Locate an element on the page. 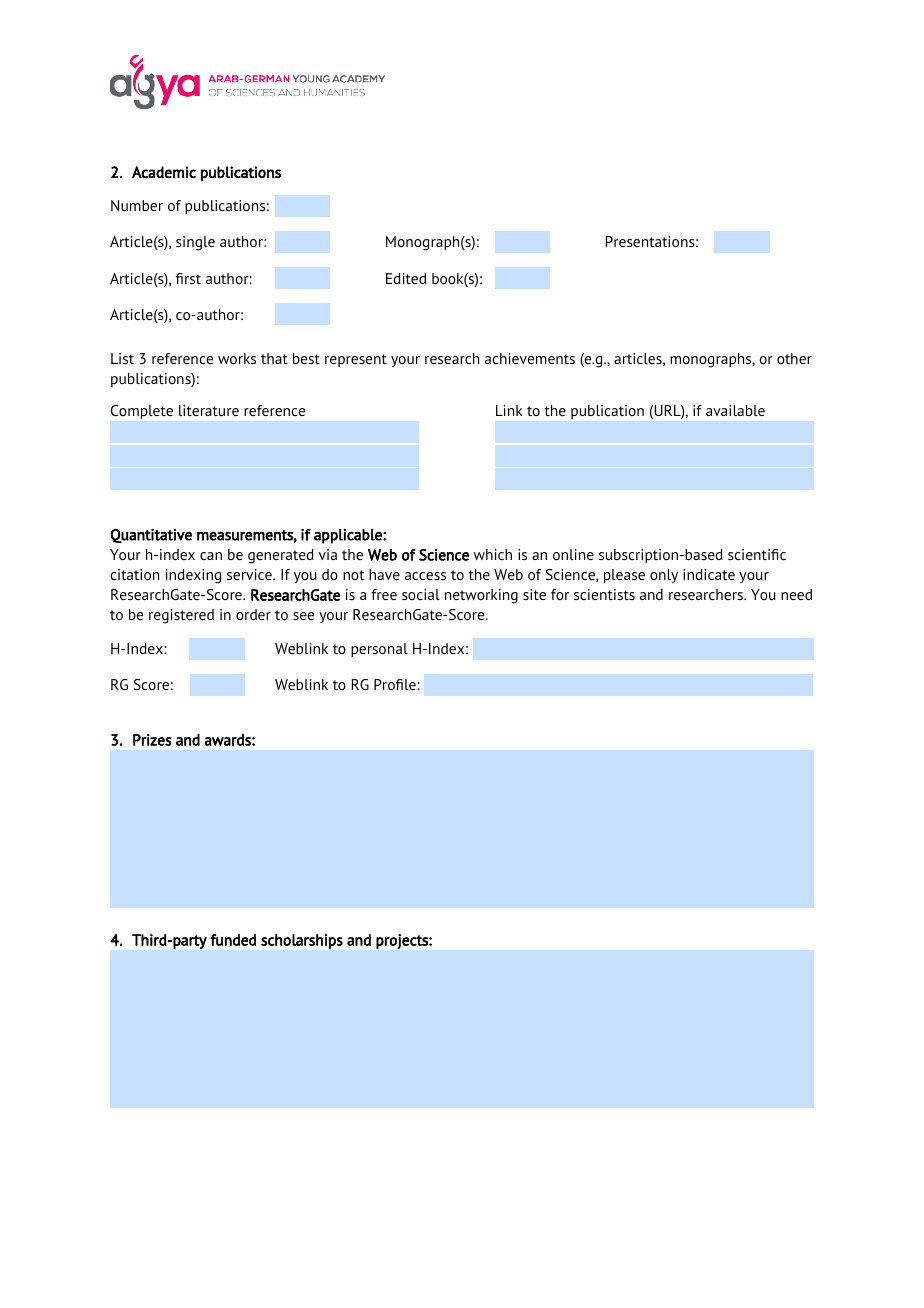  funded is located at coordinates (233, 940).
